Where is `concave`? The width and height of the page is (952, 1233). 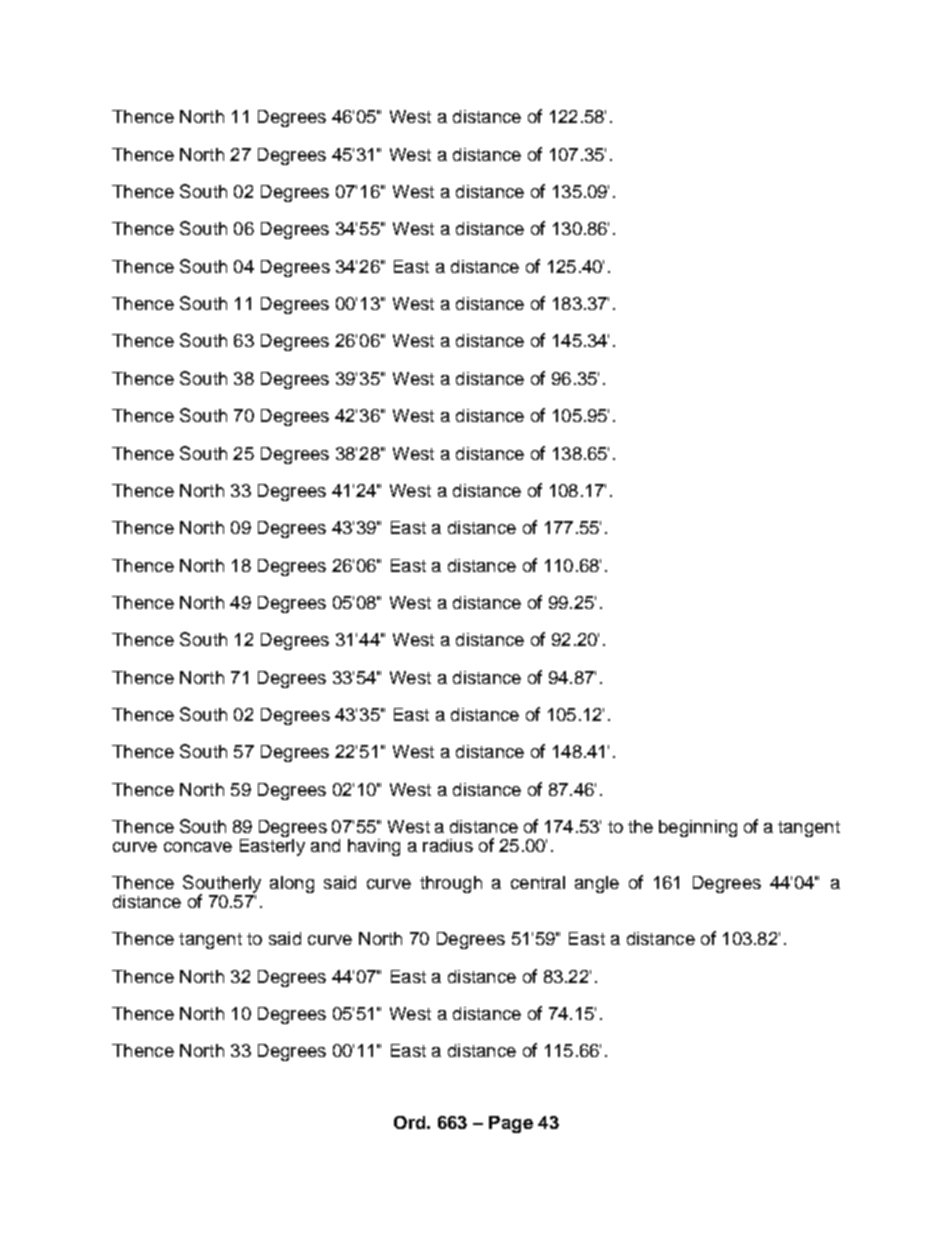 concave is located at coordinates (198, 847).
